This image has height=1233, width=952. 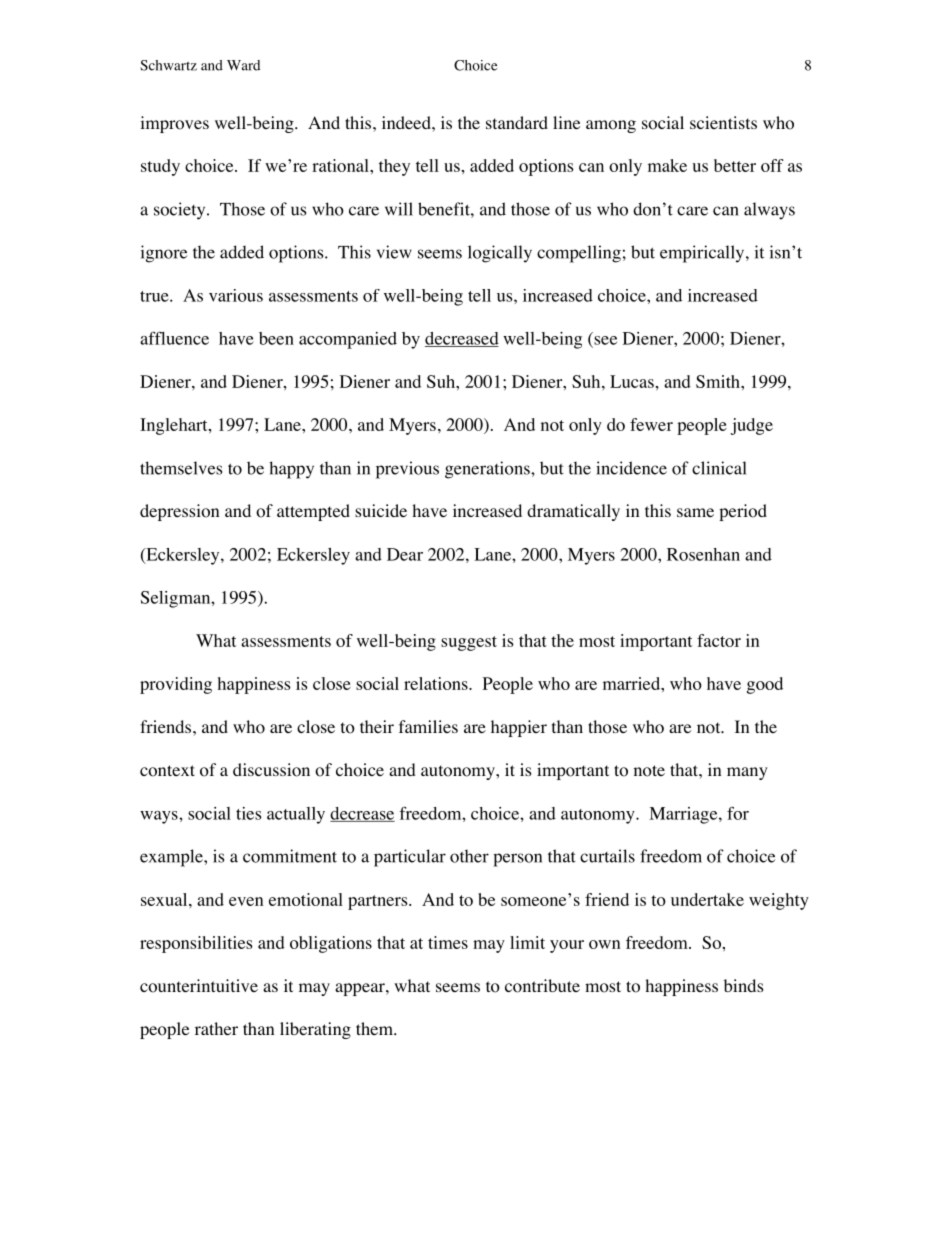 What do you see at coordinates (542, 986) in the image?
I see `contribute` at bounding box center [542, 986].
